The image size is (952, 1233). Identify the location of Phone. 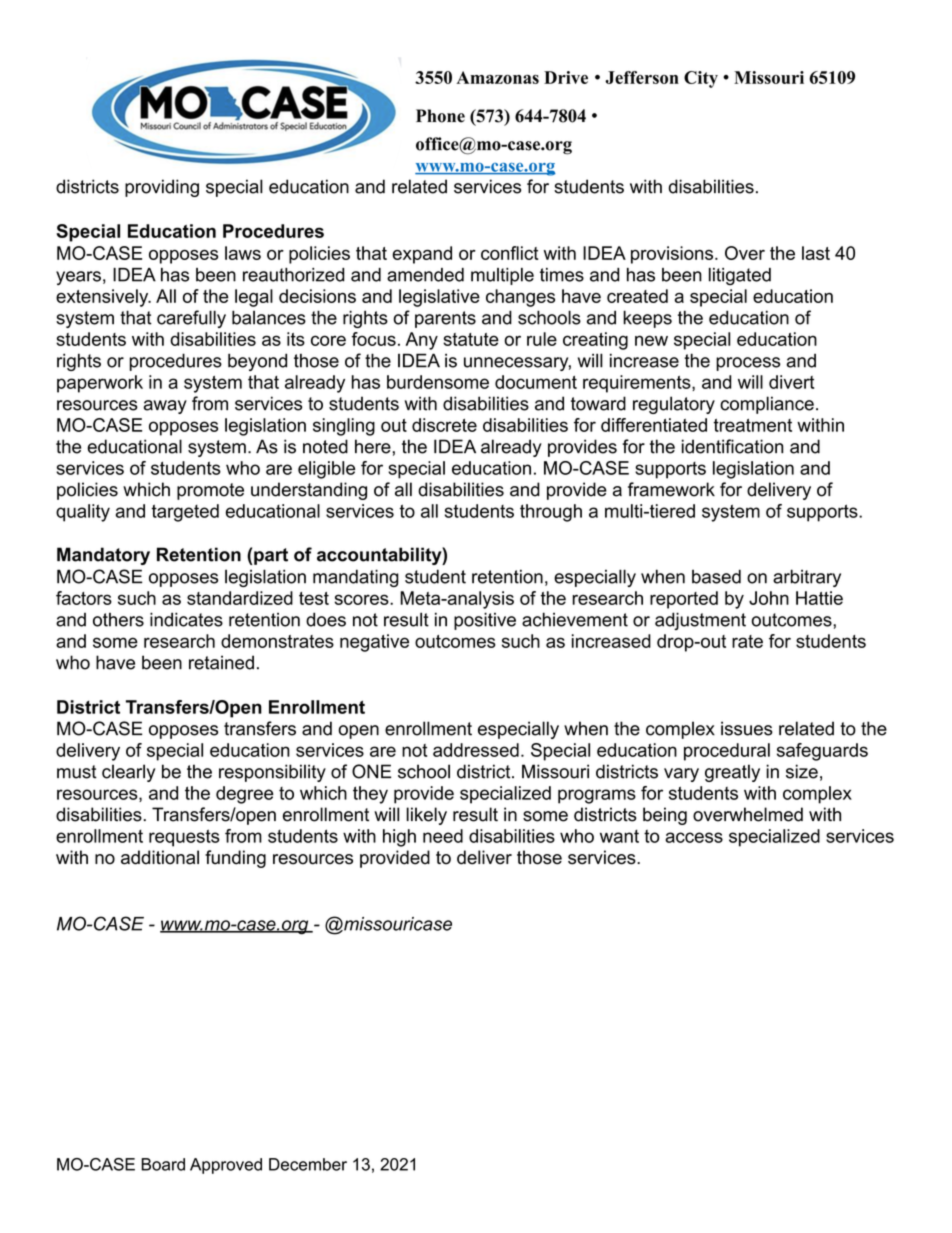
(440, 116).
